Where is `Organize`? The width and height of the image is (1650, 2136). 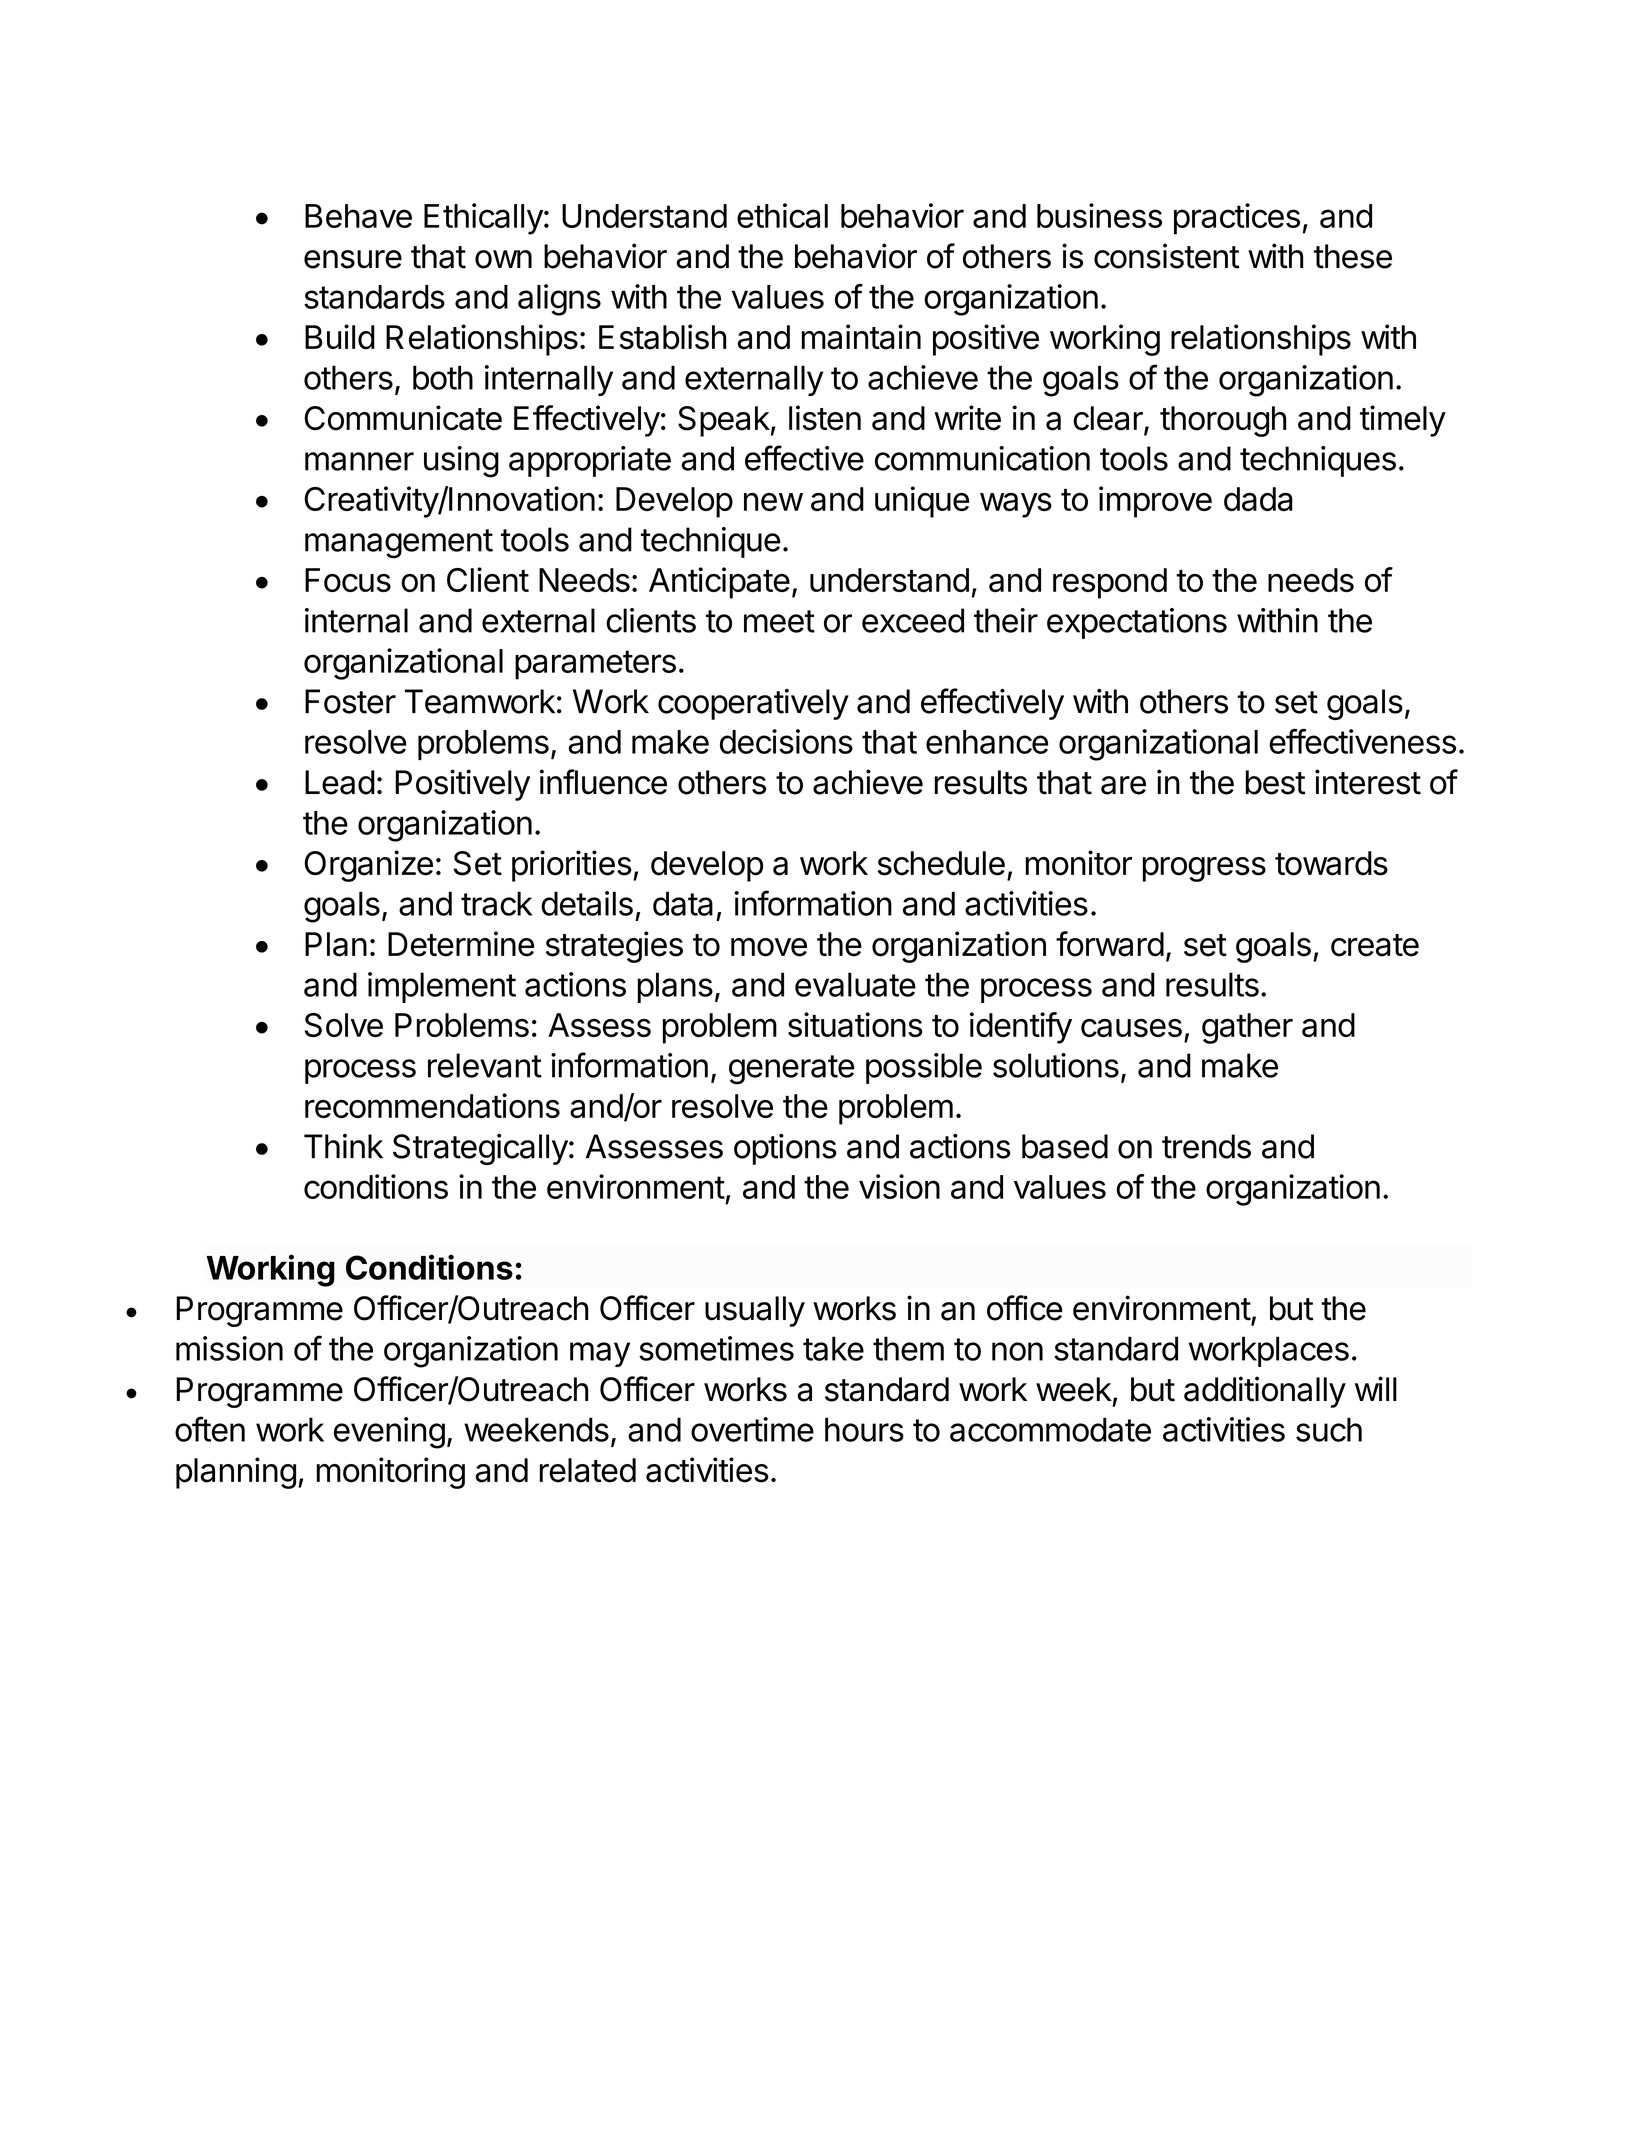 Organize is located at coordinates (368, 866).
